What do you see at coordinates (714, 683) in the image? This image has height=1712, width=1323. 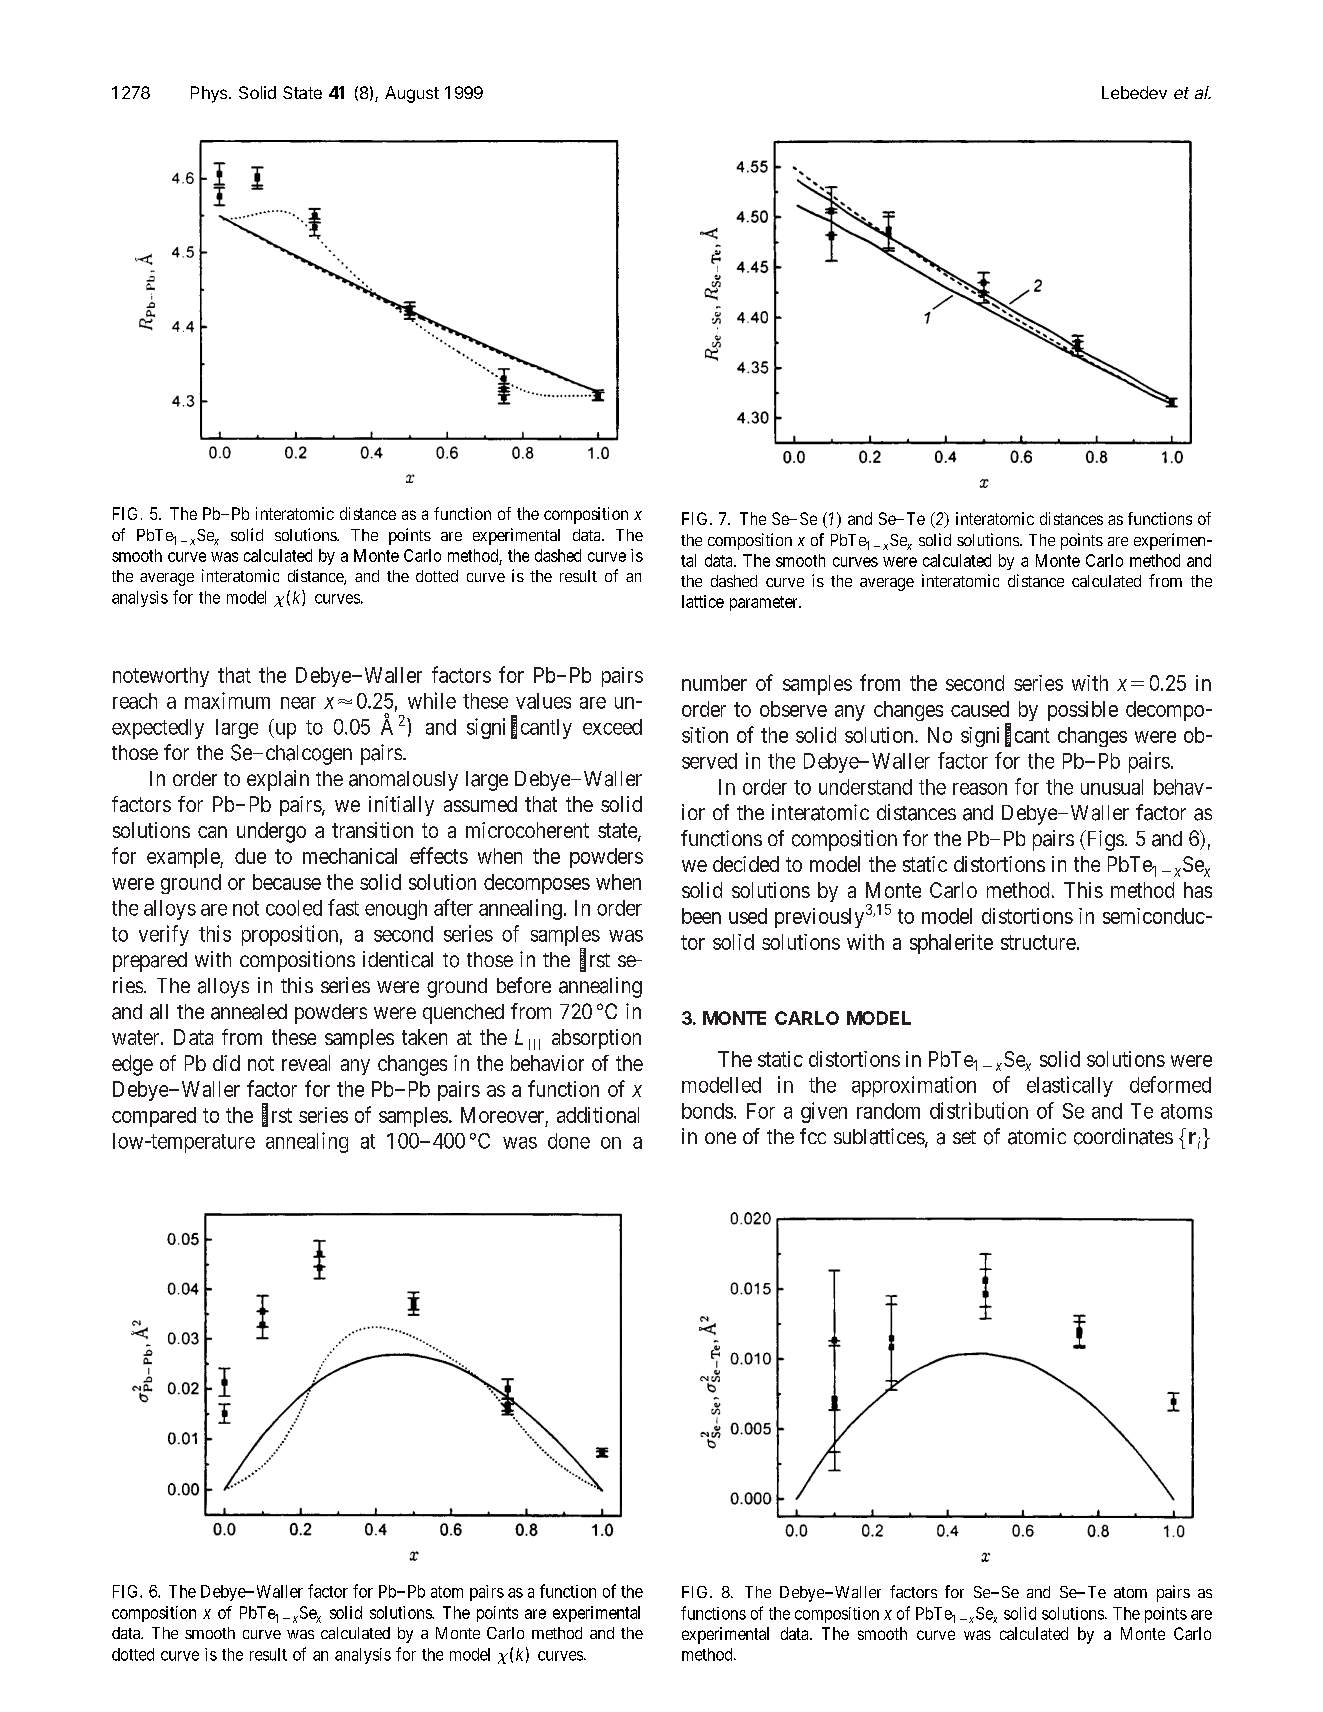 I see `number` at bounding box center [714, 683].
